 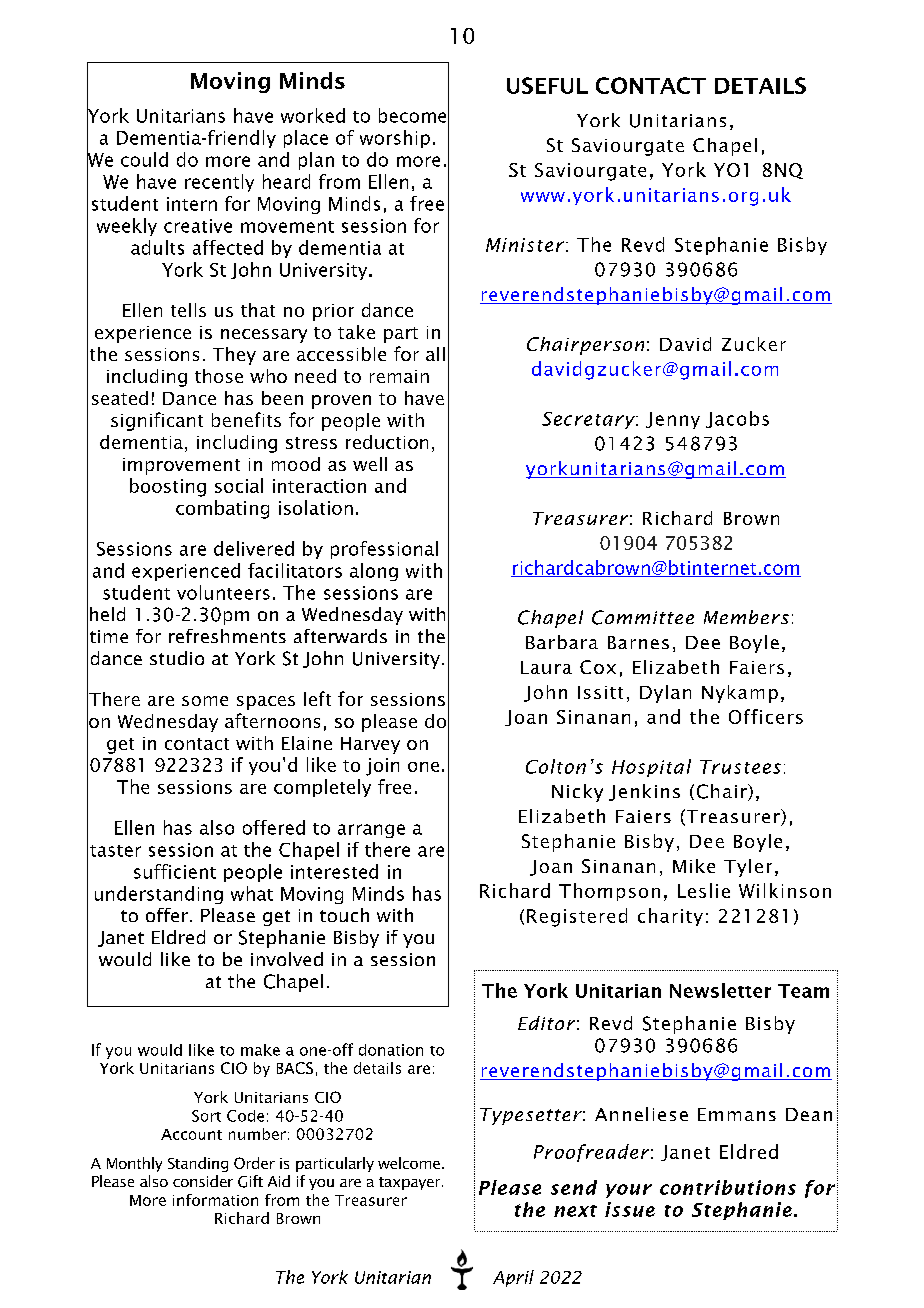 What do you see at coordinates (287, 959) in the page?
I see `involved` at bounding box center [287, 959].
